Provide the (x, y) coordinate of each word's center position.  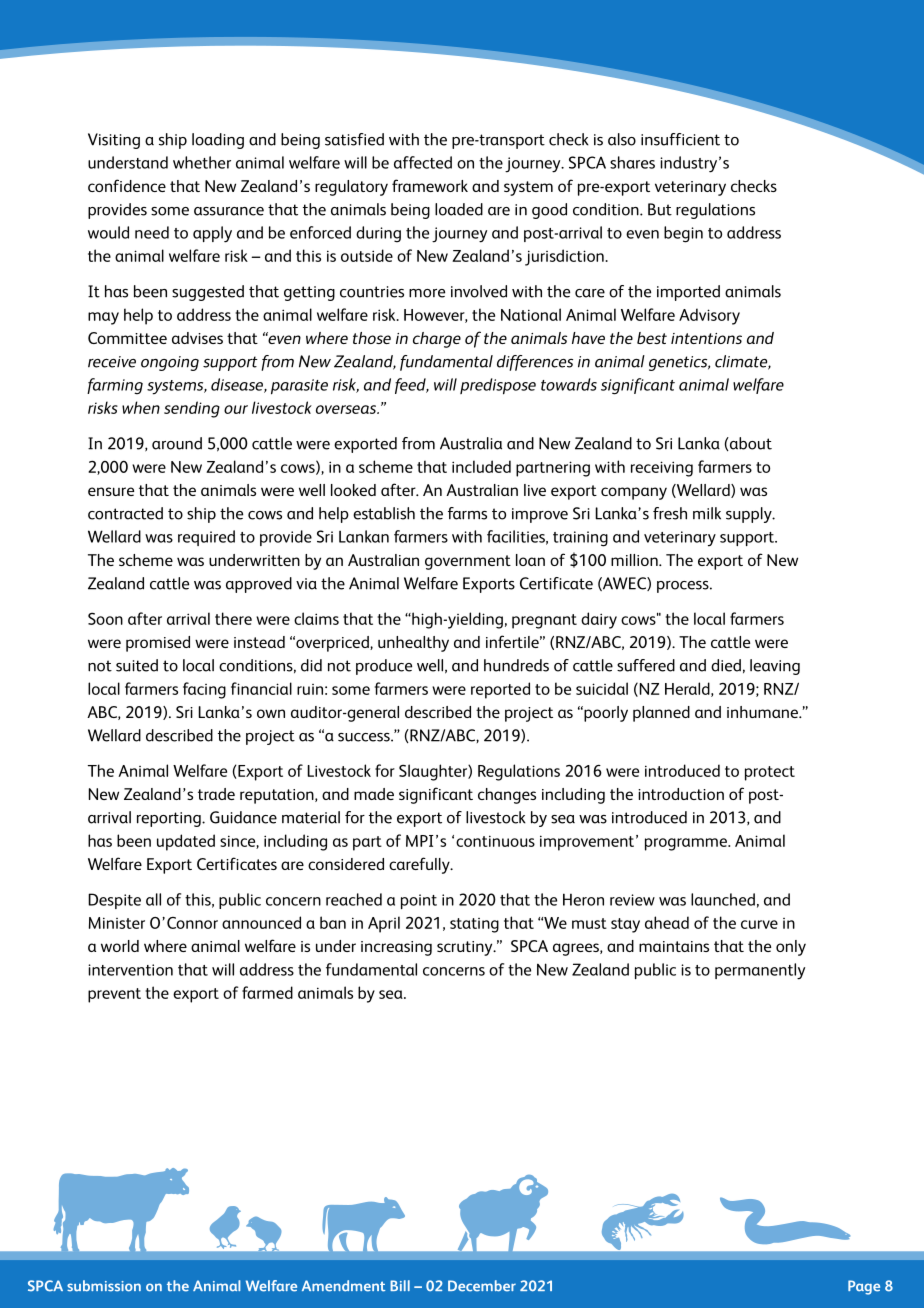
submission (104, 1286)
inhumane (763, 712)
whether (202, 162)
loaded (459, 209)
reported (500, 690)
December (482, 1286)
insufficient (680, 139)
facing (204, 690)
